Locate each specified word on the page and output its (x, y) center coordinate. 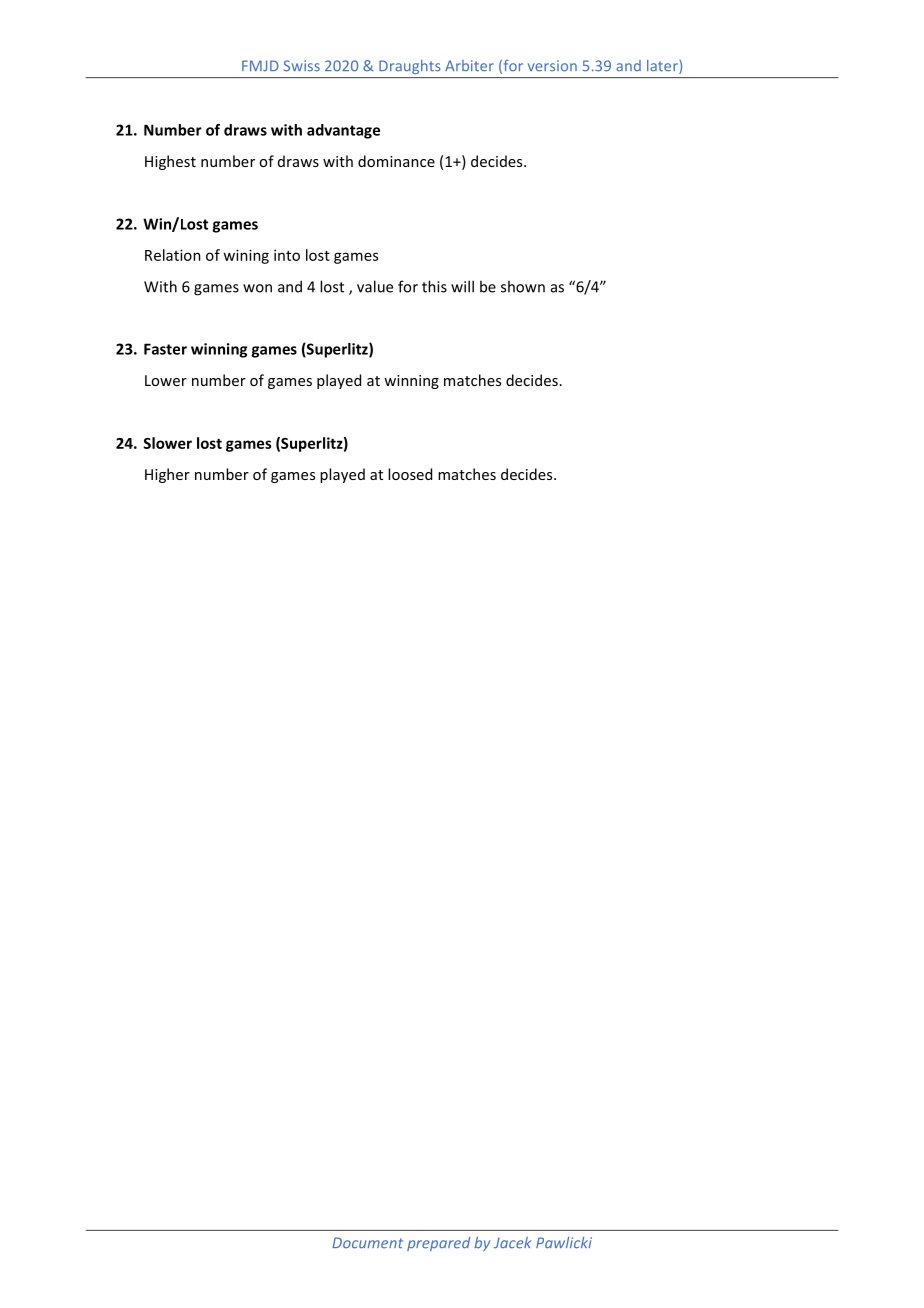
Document (367, 1243)
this (434, 286)
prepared (438, 1244)
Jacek (512, 1243)
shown (523, 286)
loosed (410, 474)
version (552, 66)
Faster (165, 349)
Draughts (409, 67)
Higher (167, 475)
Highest (170, 162)
